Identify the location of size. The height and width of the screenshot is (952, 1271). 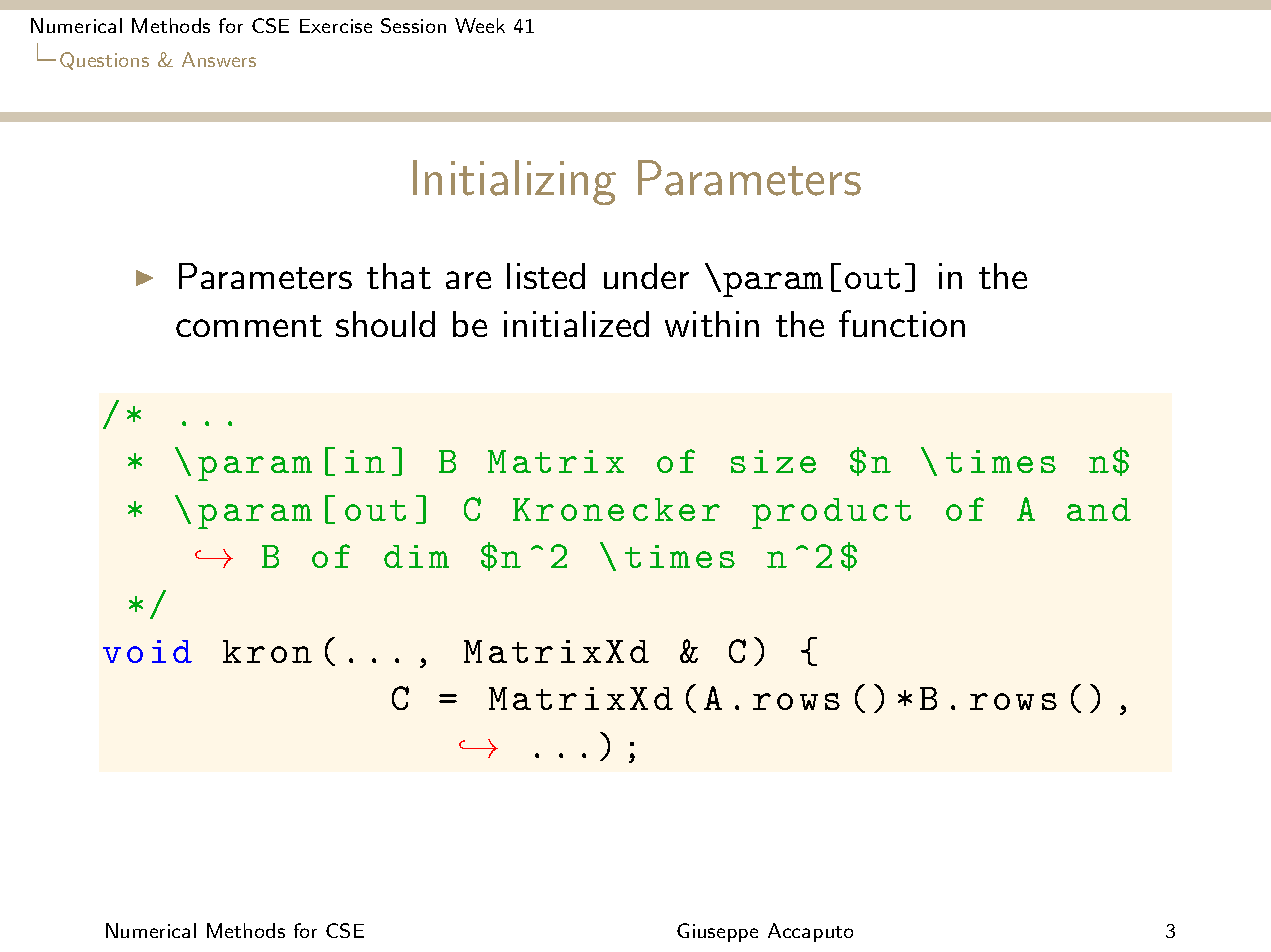
(773, 461).
